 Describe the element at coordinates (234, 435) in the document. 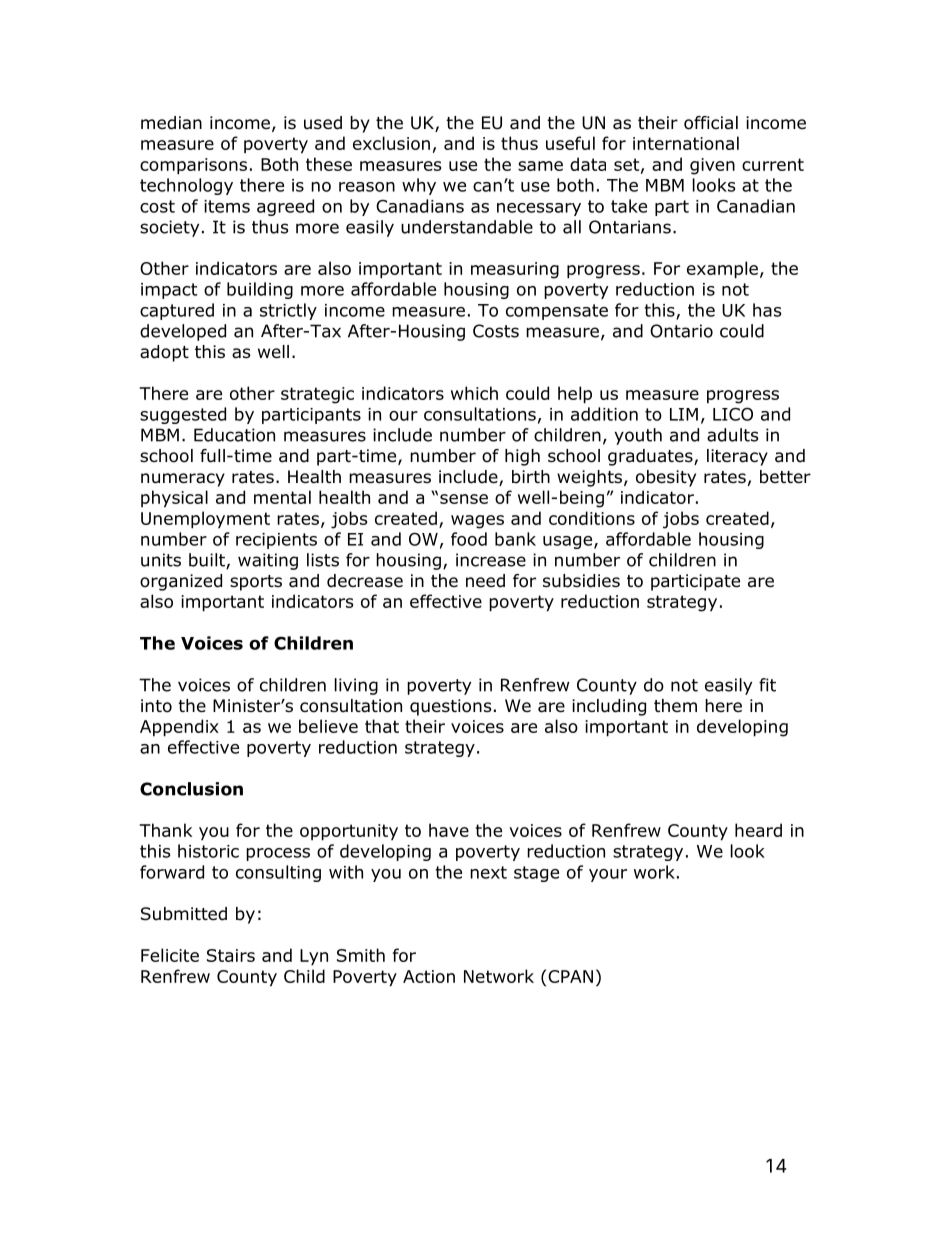

I see `Education` at that location.
